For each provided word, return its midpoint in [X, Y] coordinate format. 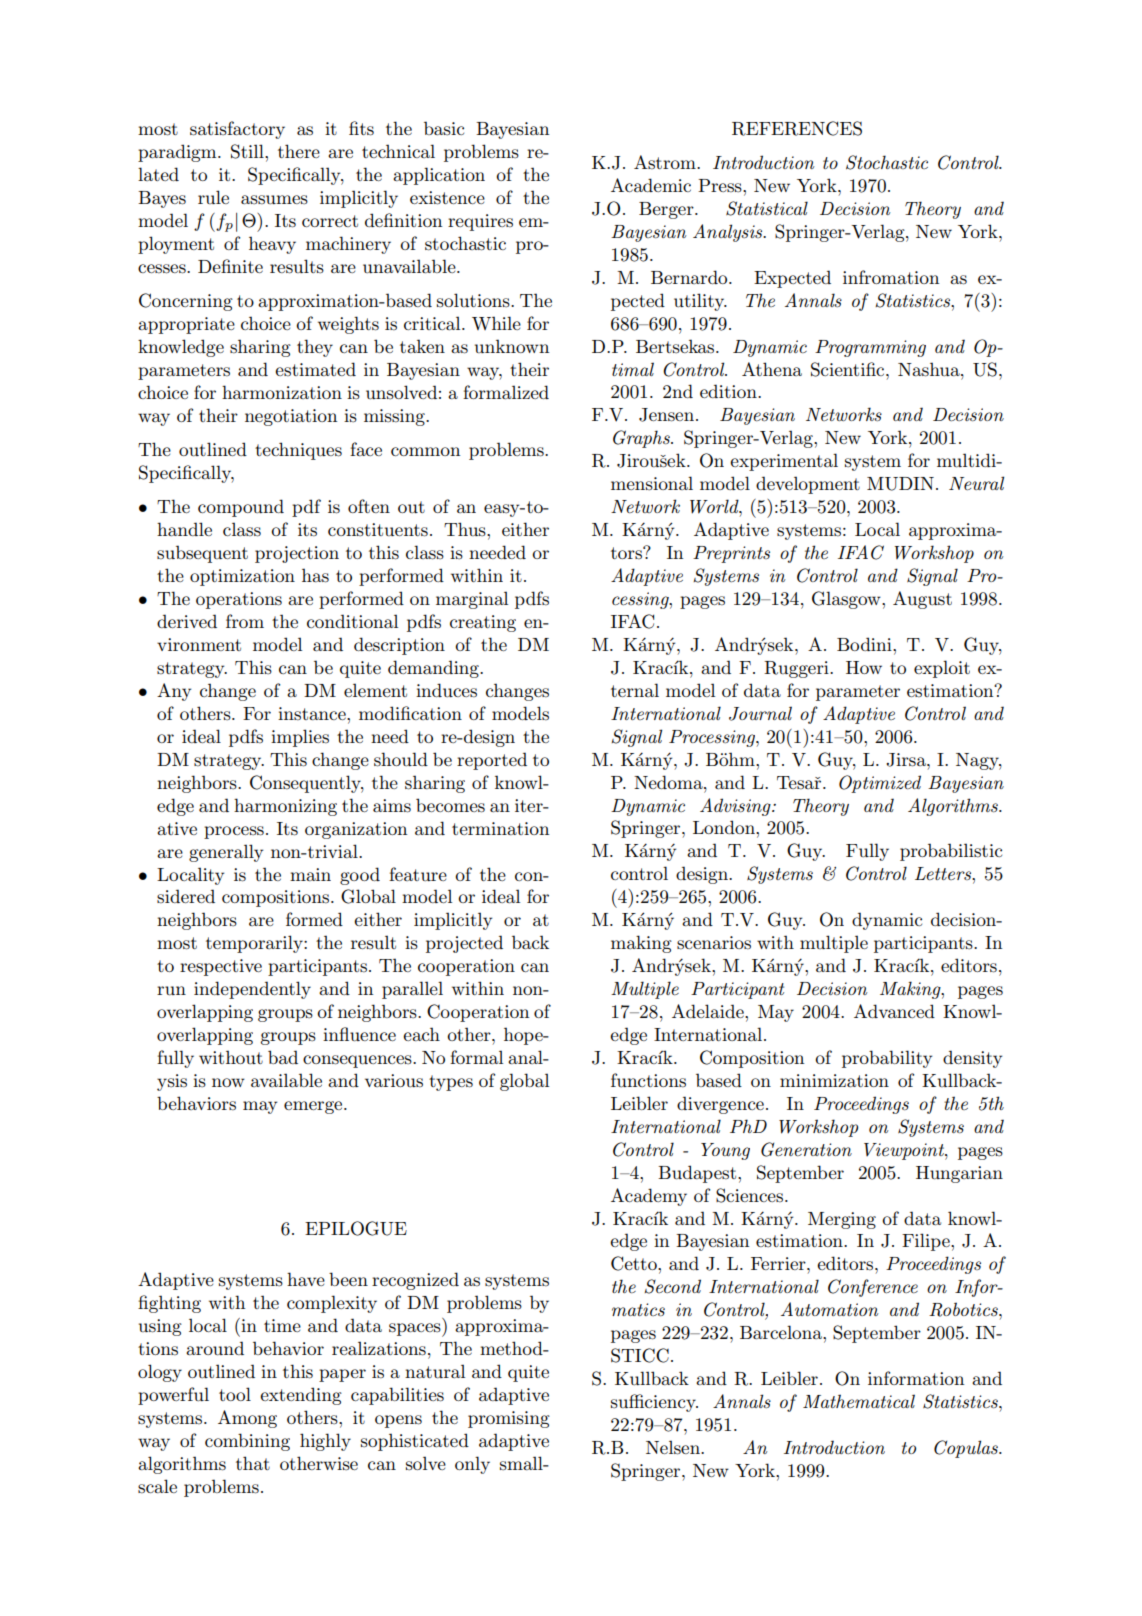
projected [464, 944]
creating [483, 623]
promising [509, 1419]
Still [248, 151]
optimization [242, 577]
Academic [651, 185]
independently [252, 990]
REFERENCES [797, 128]
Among [247, 1419]
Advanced [894, 1011]
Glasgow [847, 600]
